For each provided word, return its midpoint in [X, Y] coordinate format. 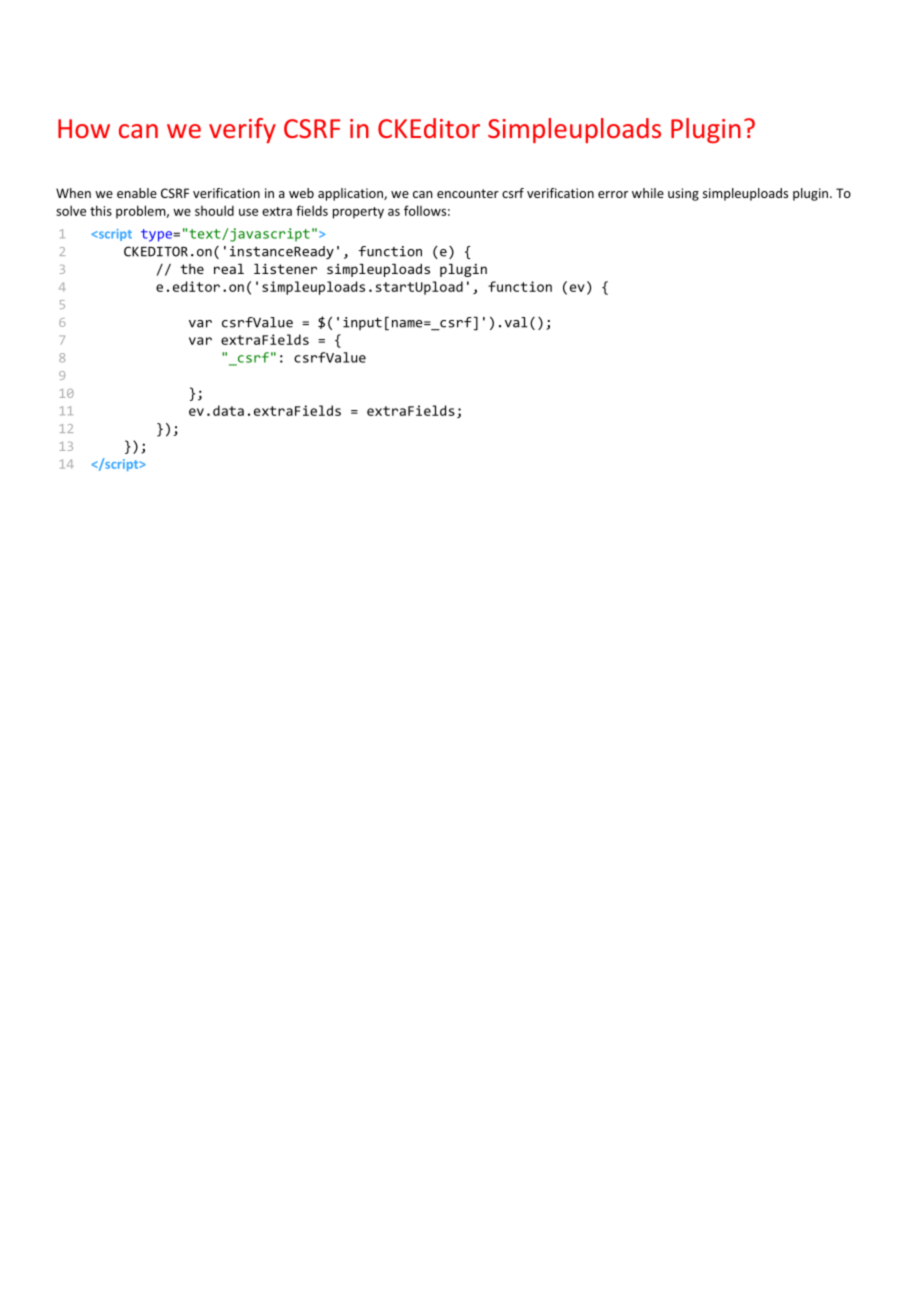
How [84, 128]
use [248, 212]
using [683, 194]
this [101, 210]
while [648, 193]
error [613, 194]
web [301, 193]
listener [285, 269]
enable [137, 193]
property [358, 213]
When [73, 193]
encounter [468, 193]
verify [242, 130]
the [192, 269]
